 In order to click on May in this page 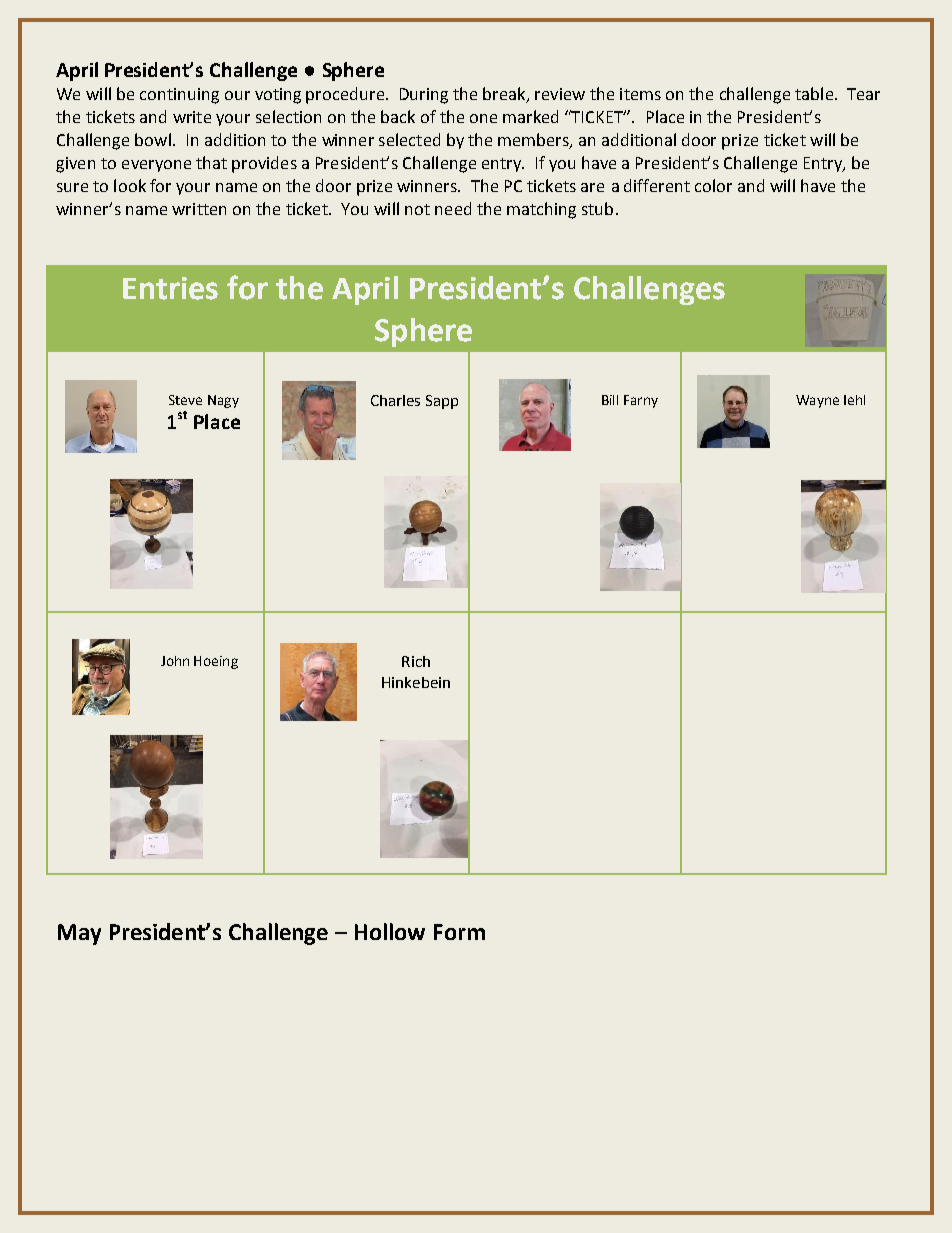, I will do `click(79, 934)`.
